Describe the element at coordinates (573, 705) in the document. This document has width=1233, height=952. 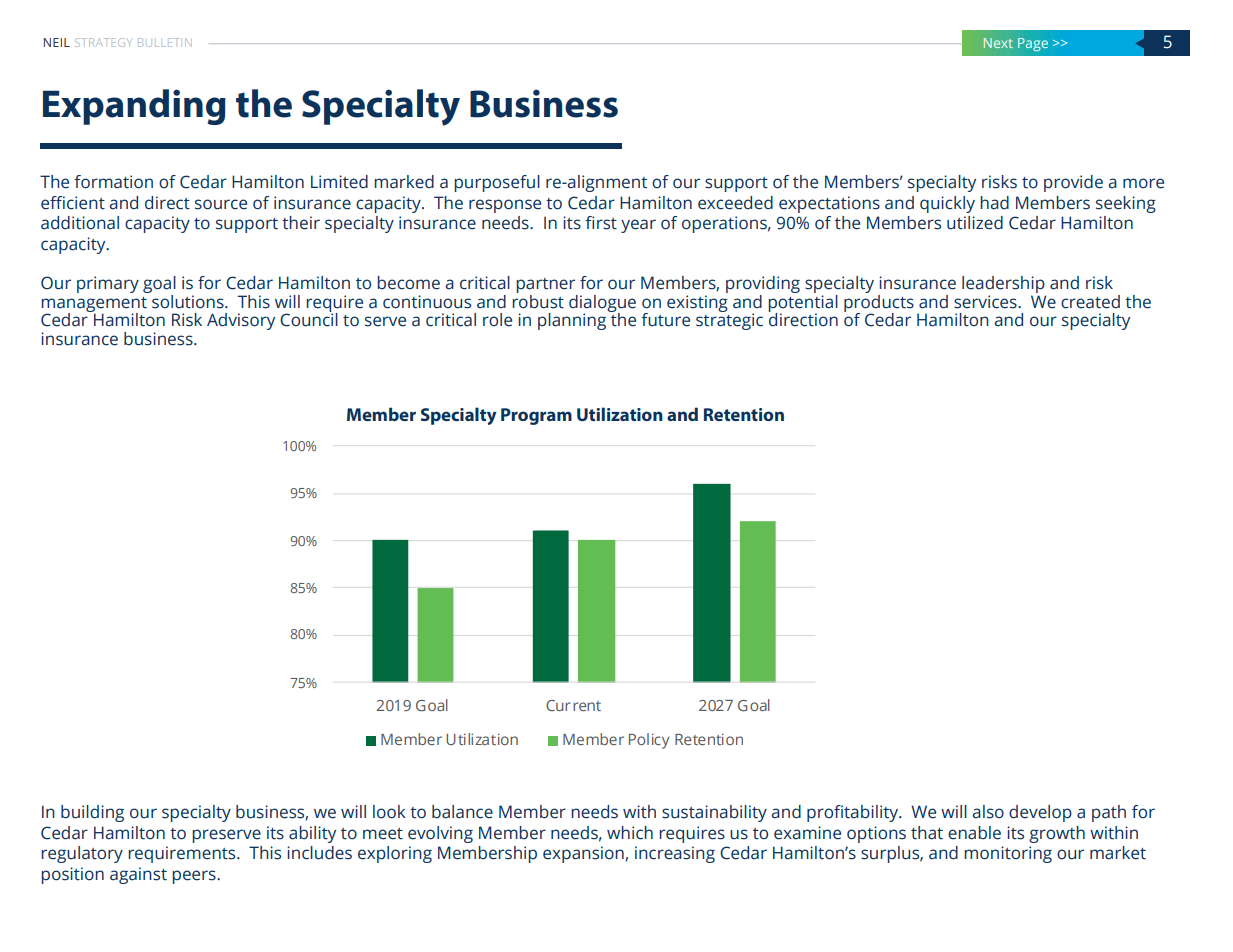
I see `Current` at that location.
